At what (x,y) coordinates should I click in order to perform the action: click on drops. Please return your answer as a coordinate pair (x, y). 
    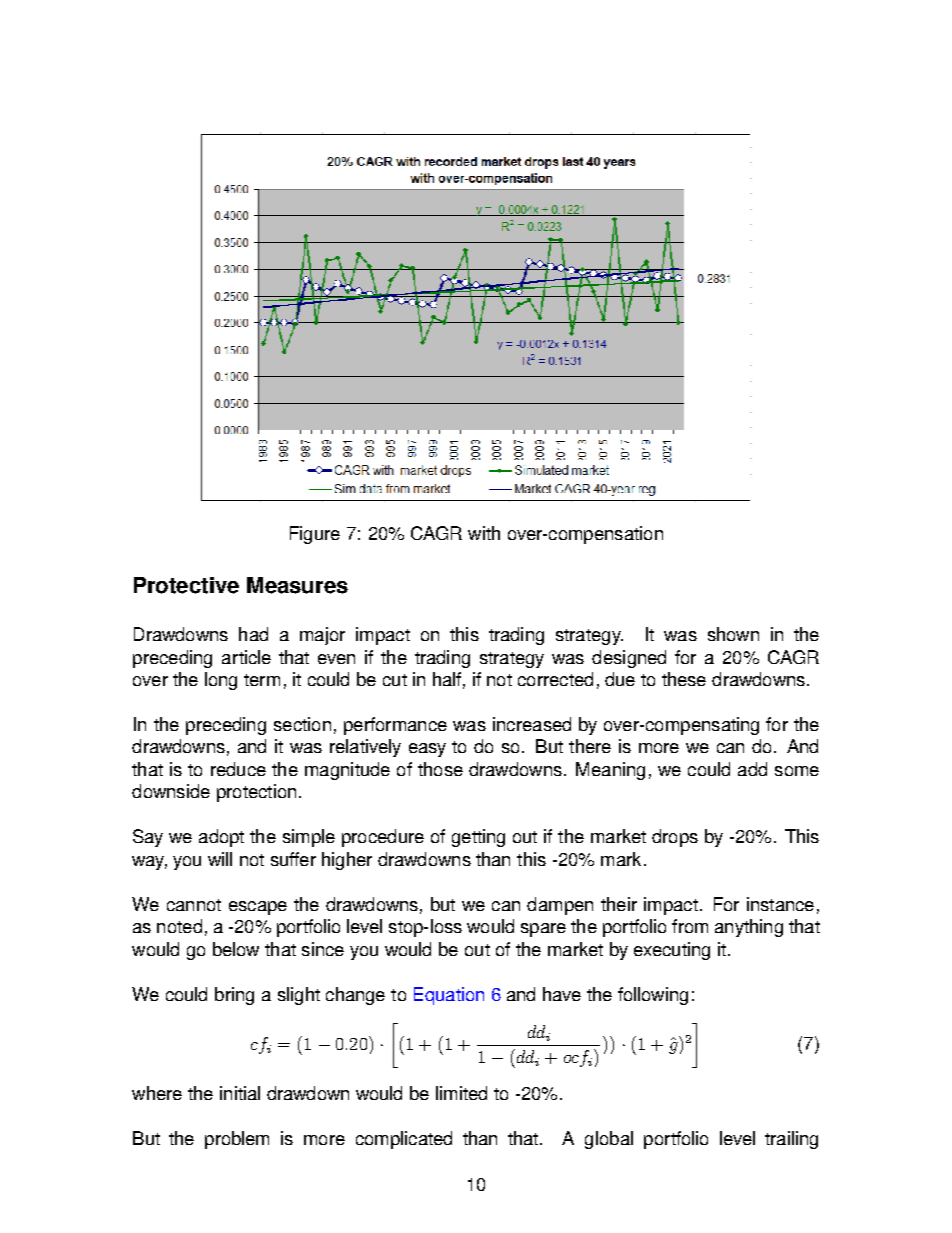
    Looking at the image, I should click on (675, 838).
